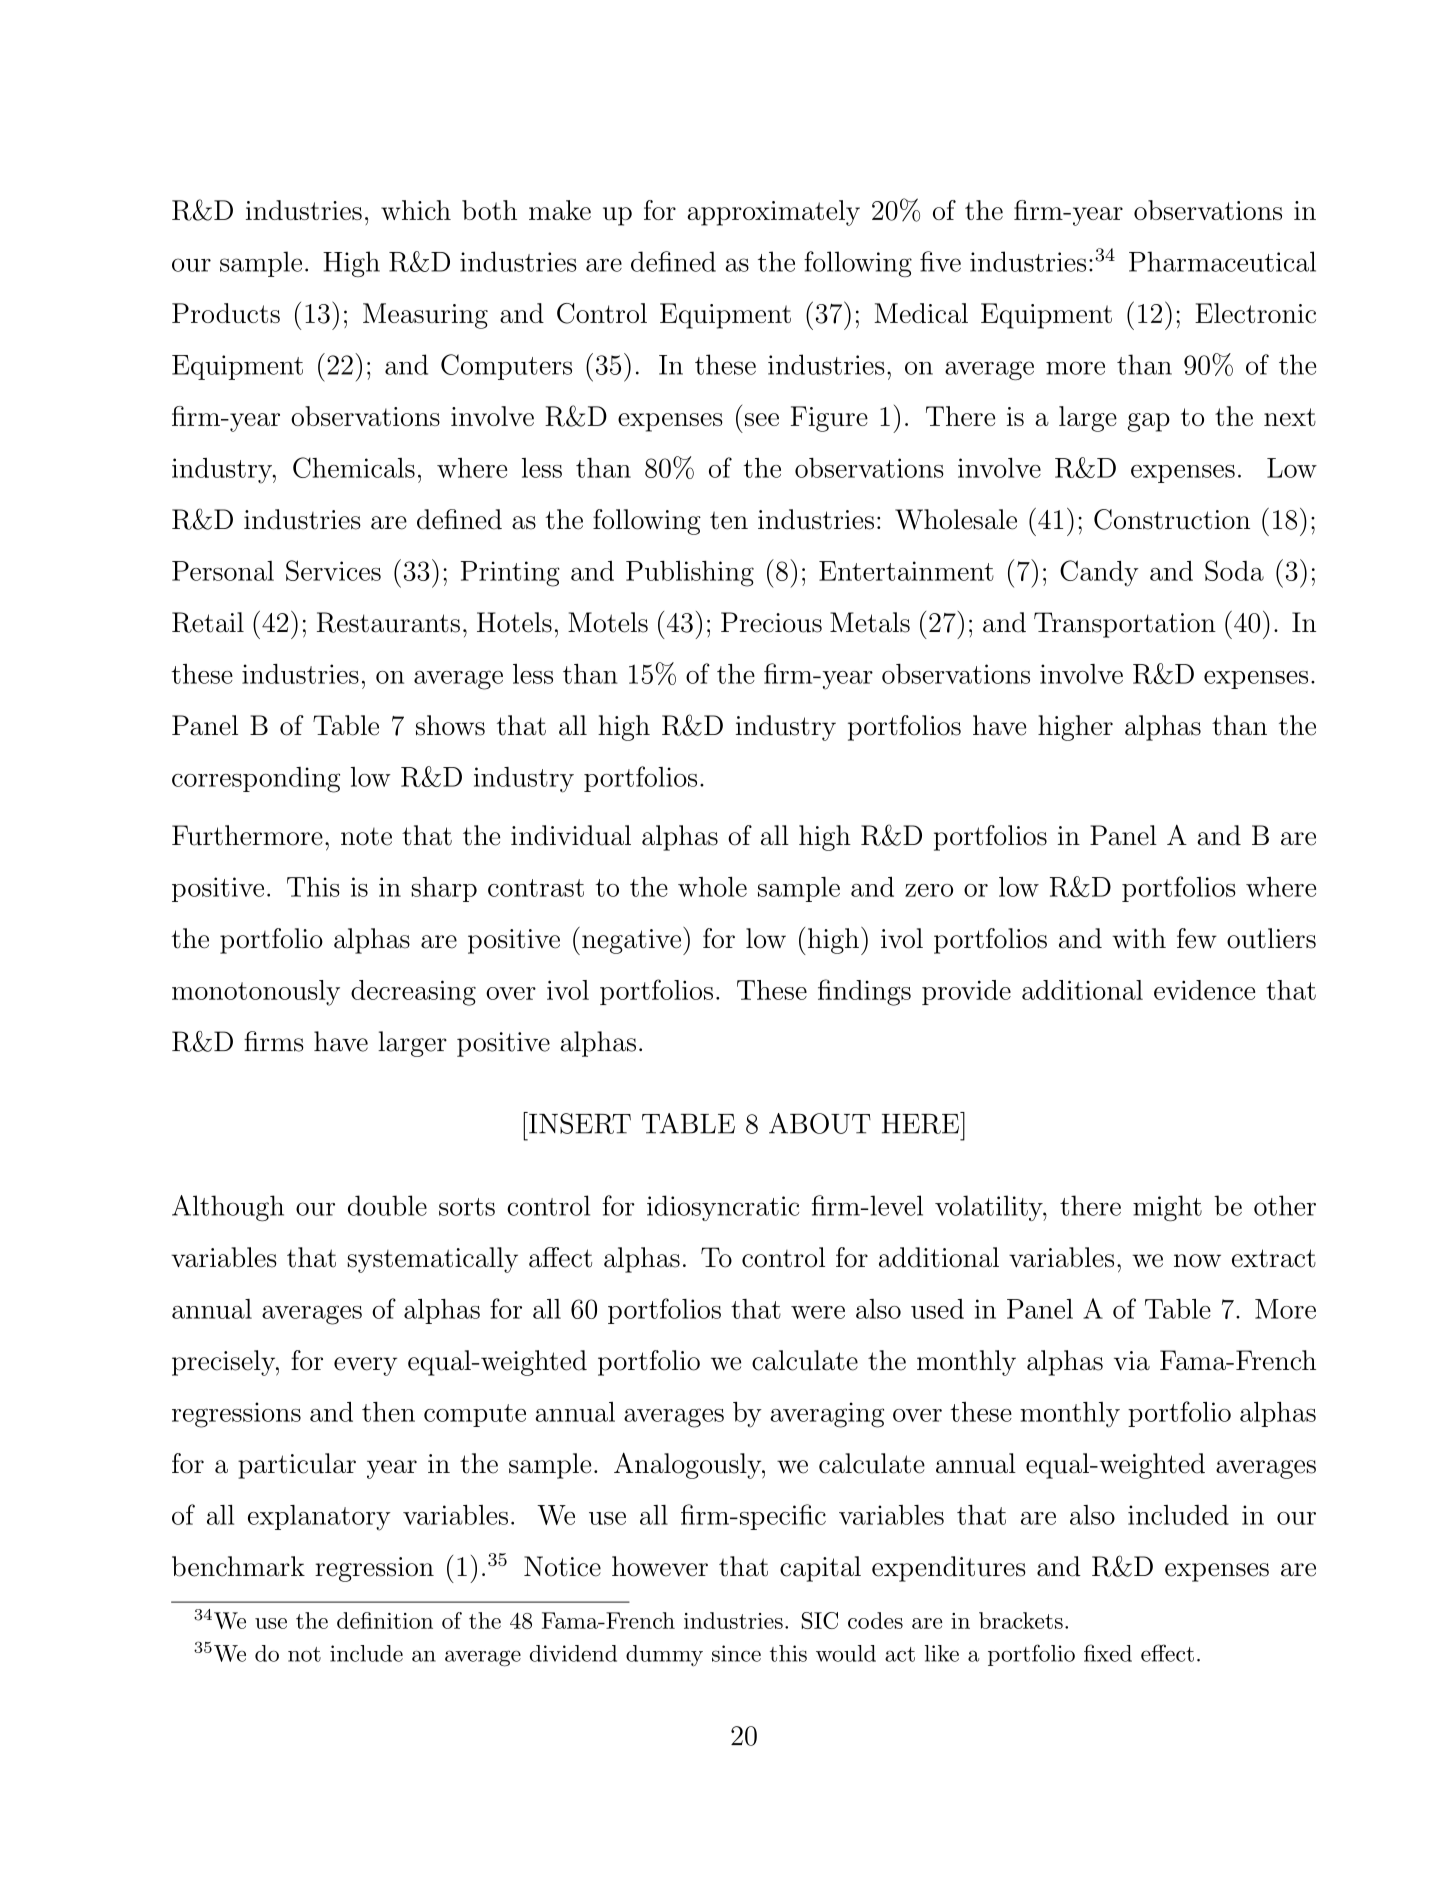  I want to click on Pharmaceutical, so click(1222, 261).
